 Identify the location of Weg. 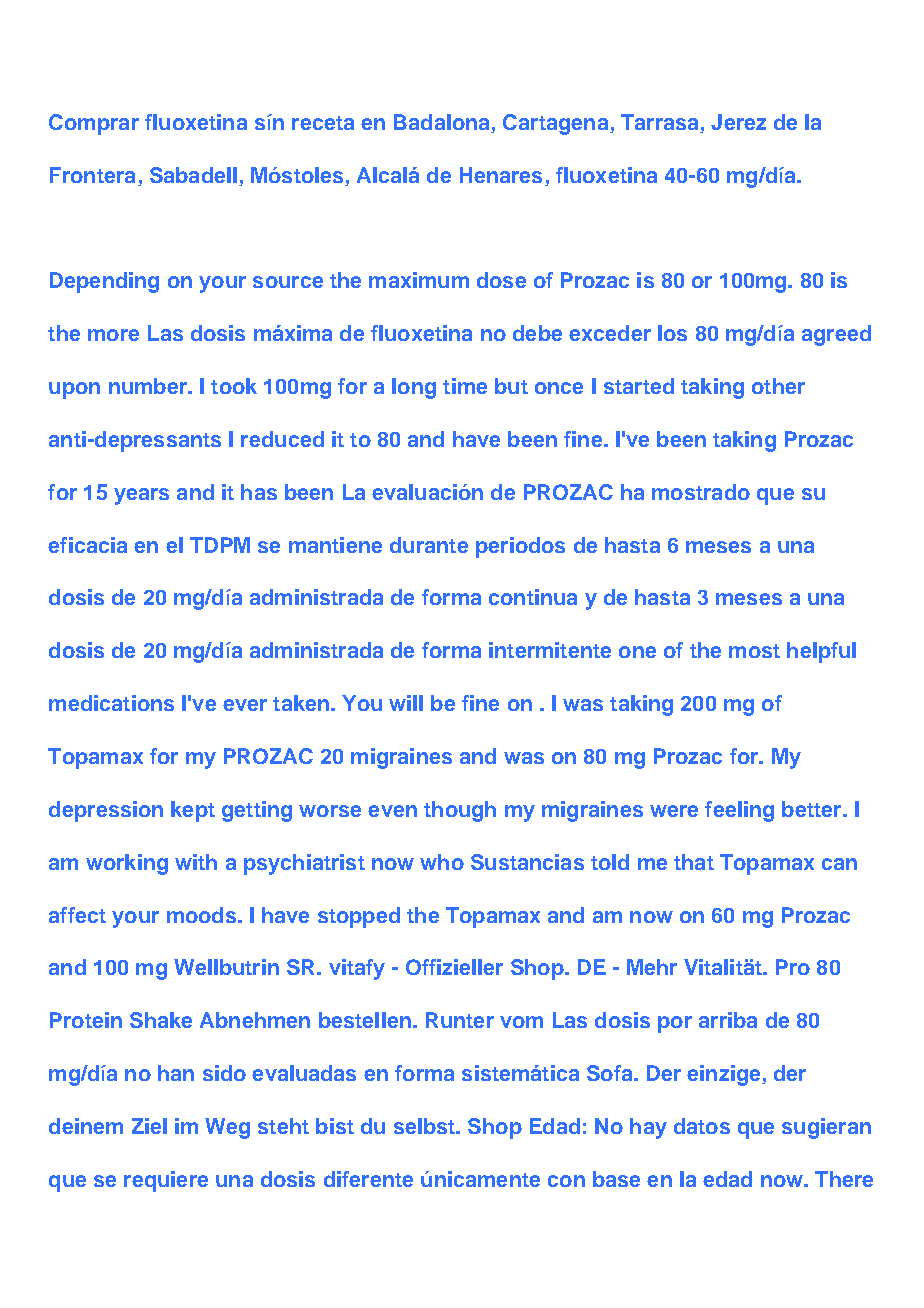
(227, 1128).
